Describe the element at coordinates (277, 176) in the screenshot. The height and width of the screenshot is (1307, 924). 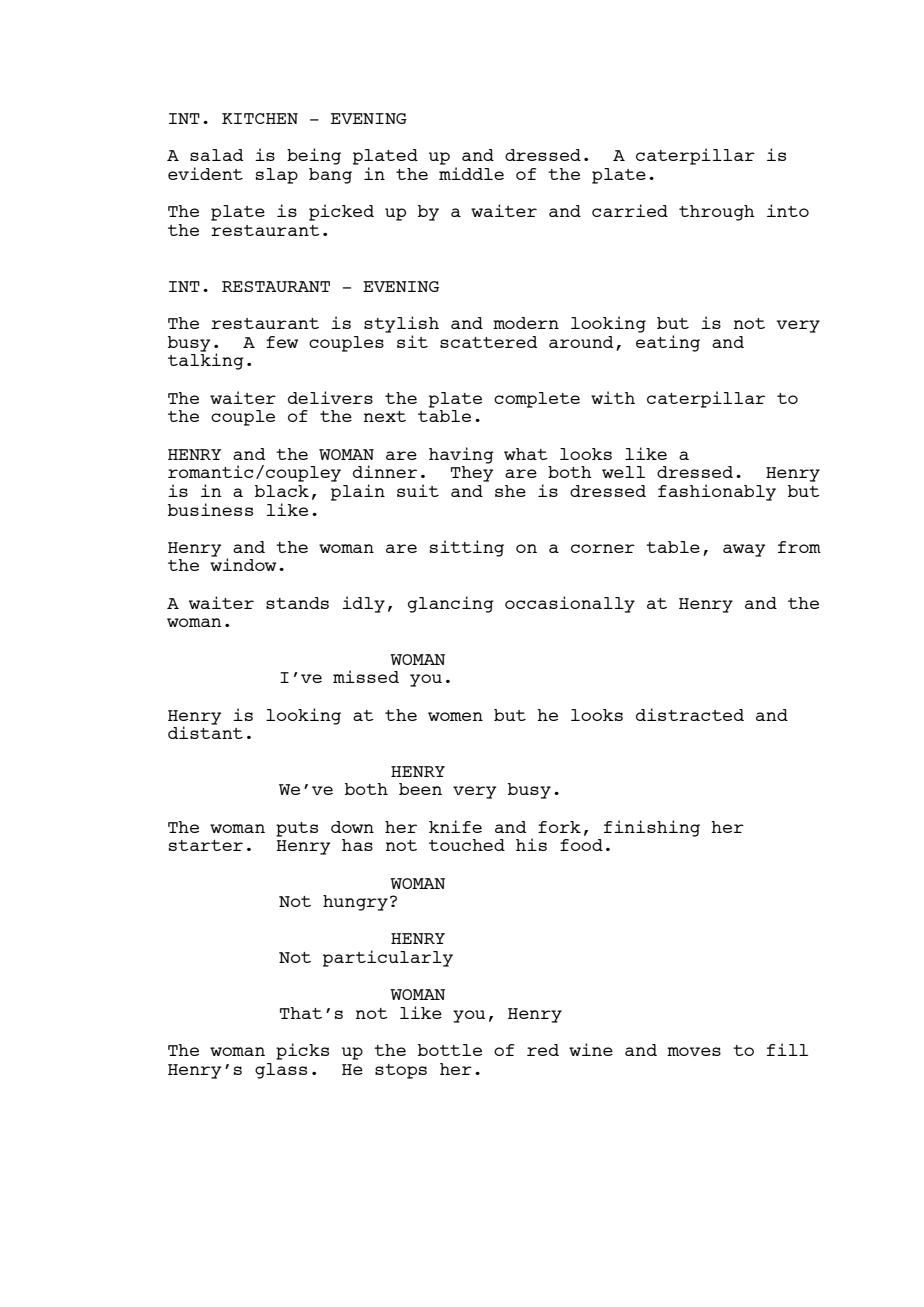
I see `slap` at that location.
